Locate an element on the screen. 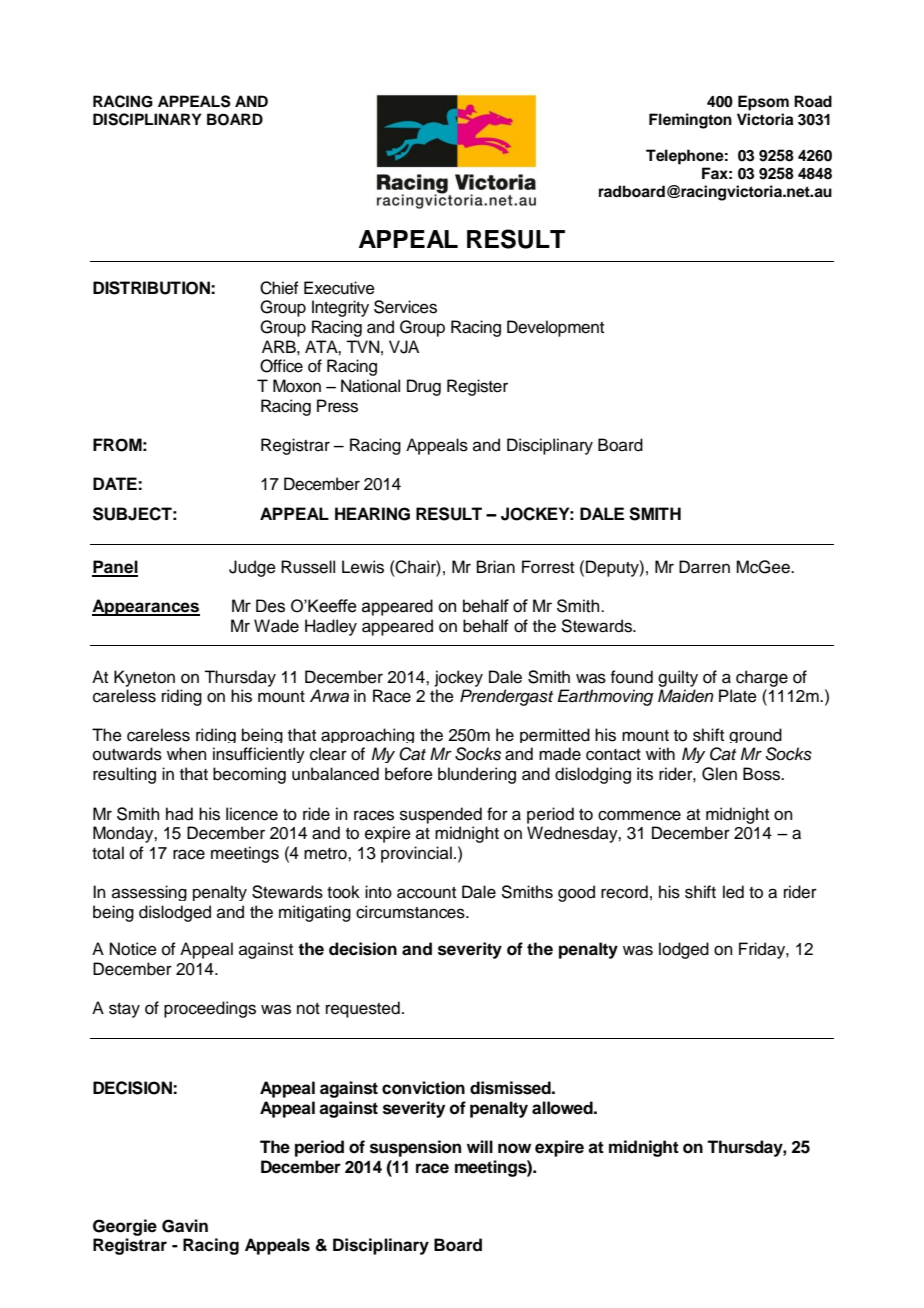 This screenshot has height=1308, width=924. HEARING is located at coordinates (372, 514).
